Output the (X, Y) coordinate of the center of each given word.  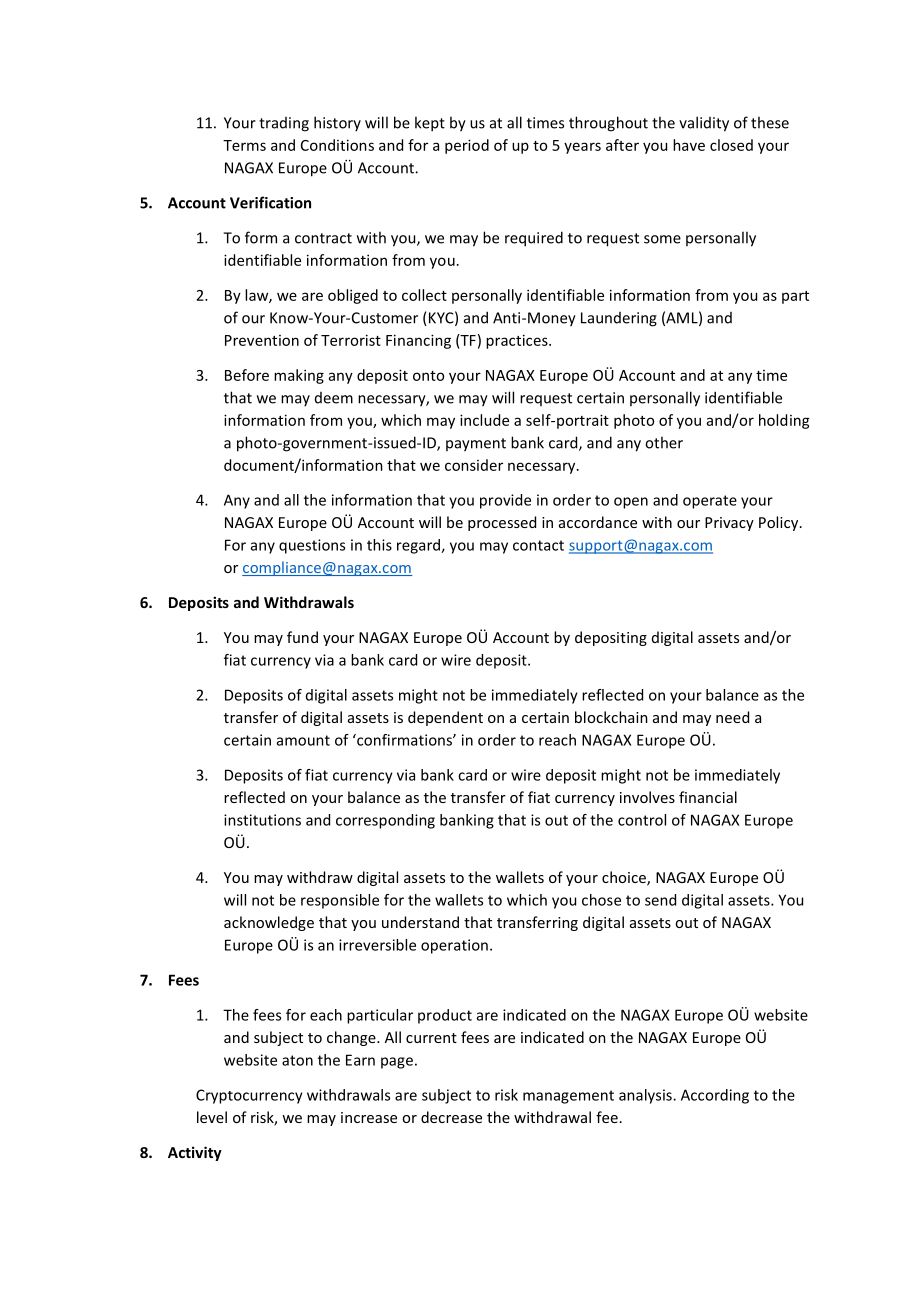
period (467, 146)
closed (731, 145)
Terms (244, 145)
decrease (451, 1117)
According (715, 1096)
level (212, 1117)
